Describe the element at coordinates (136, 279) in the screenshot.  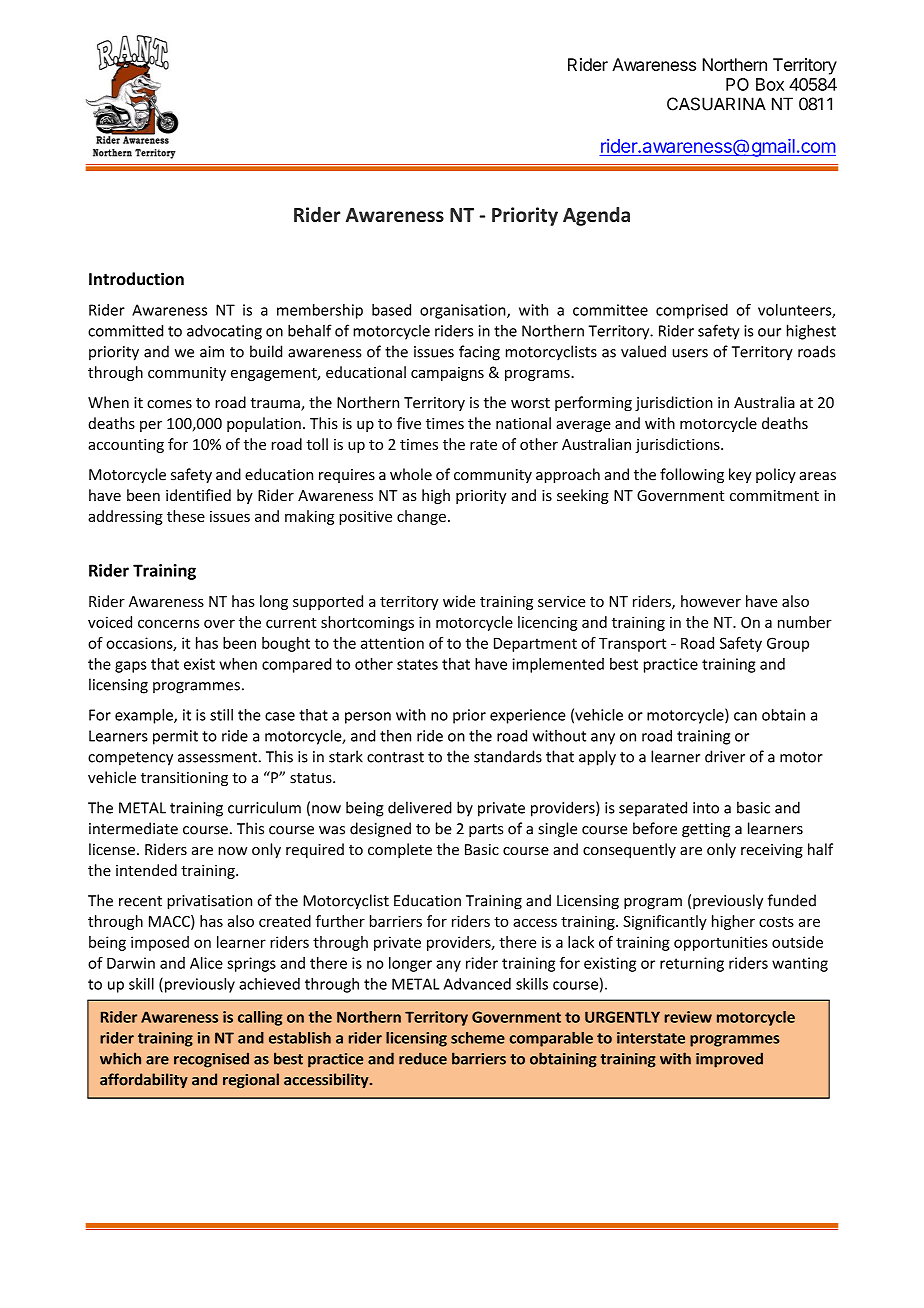
I see `Introduction` at that location.
